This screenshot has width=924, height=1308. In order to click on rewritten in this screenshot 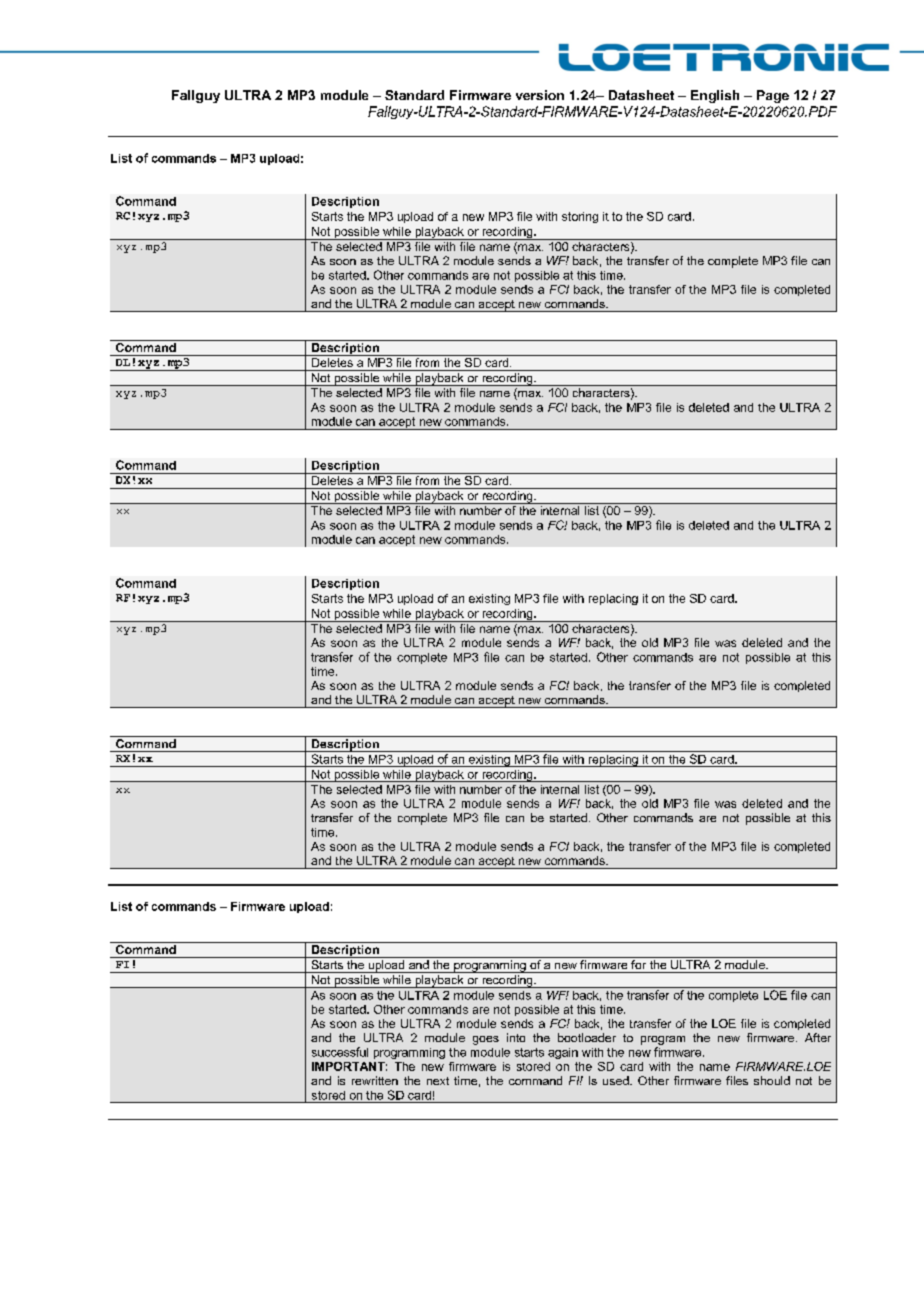, I will do `click(375, 1080)`.
